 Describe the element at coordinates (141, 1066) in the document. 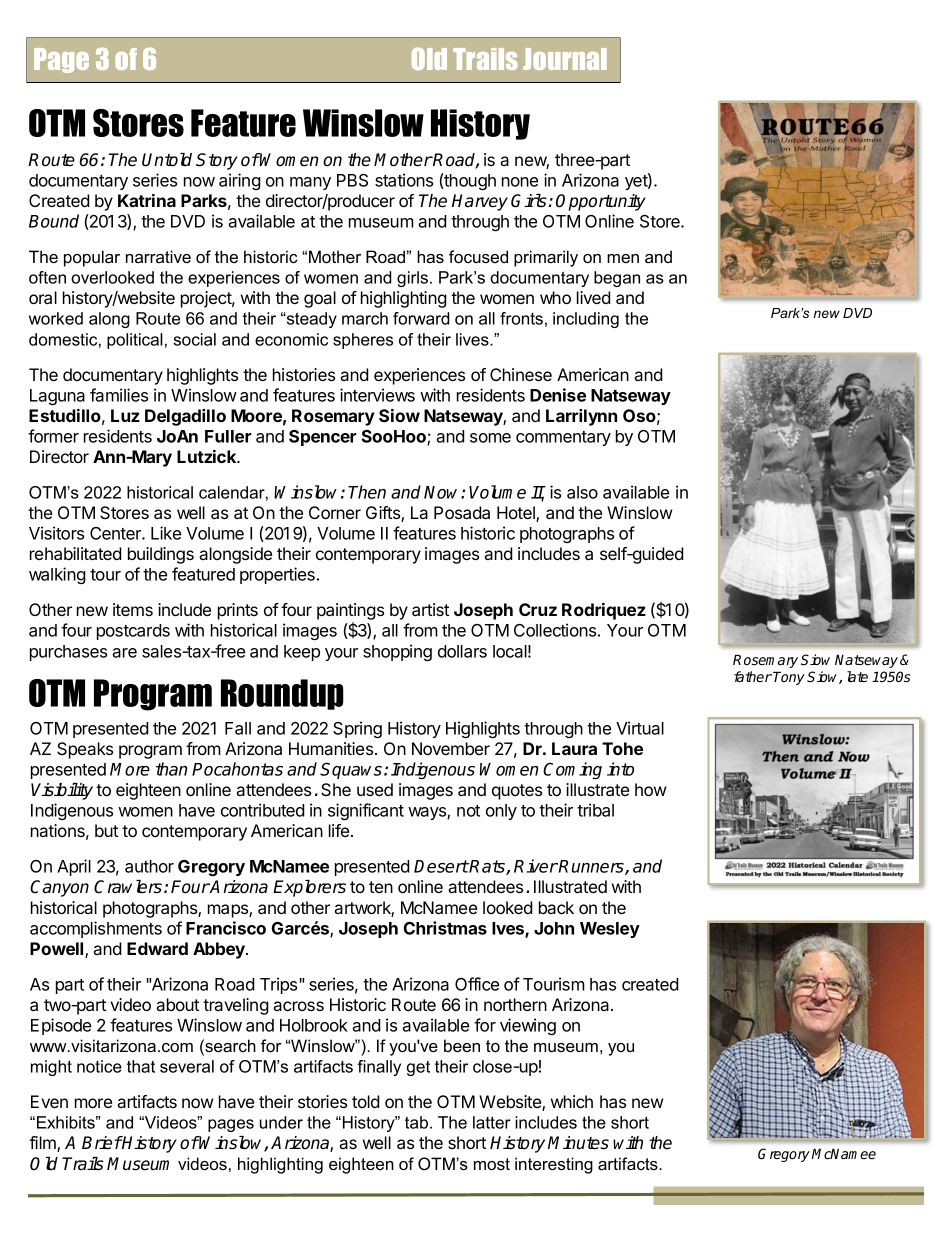

I see `that` at that location.
